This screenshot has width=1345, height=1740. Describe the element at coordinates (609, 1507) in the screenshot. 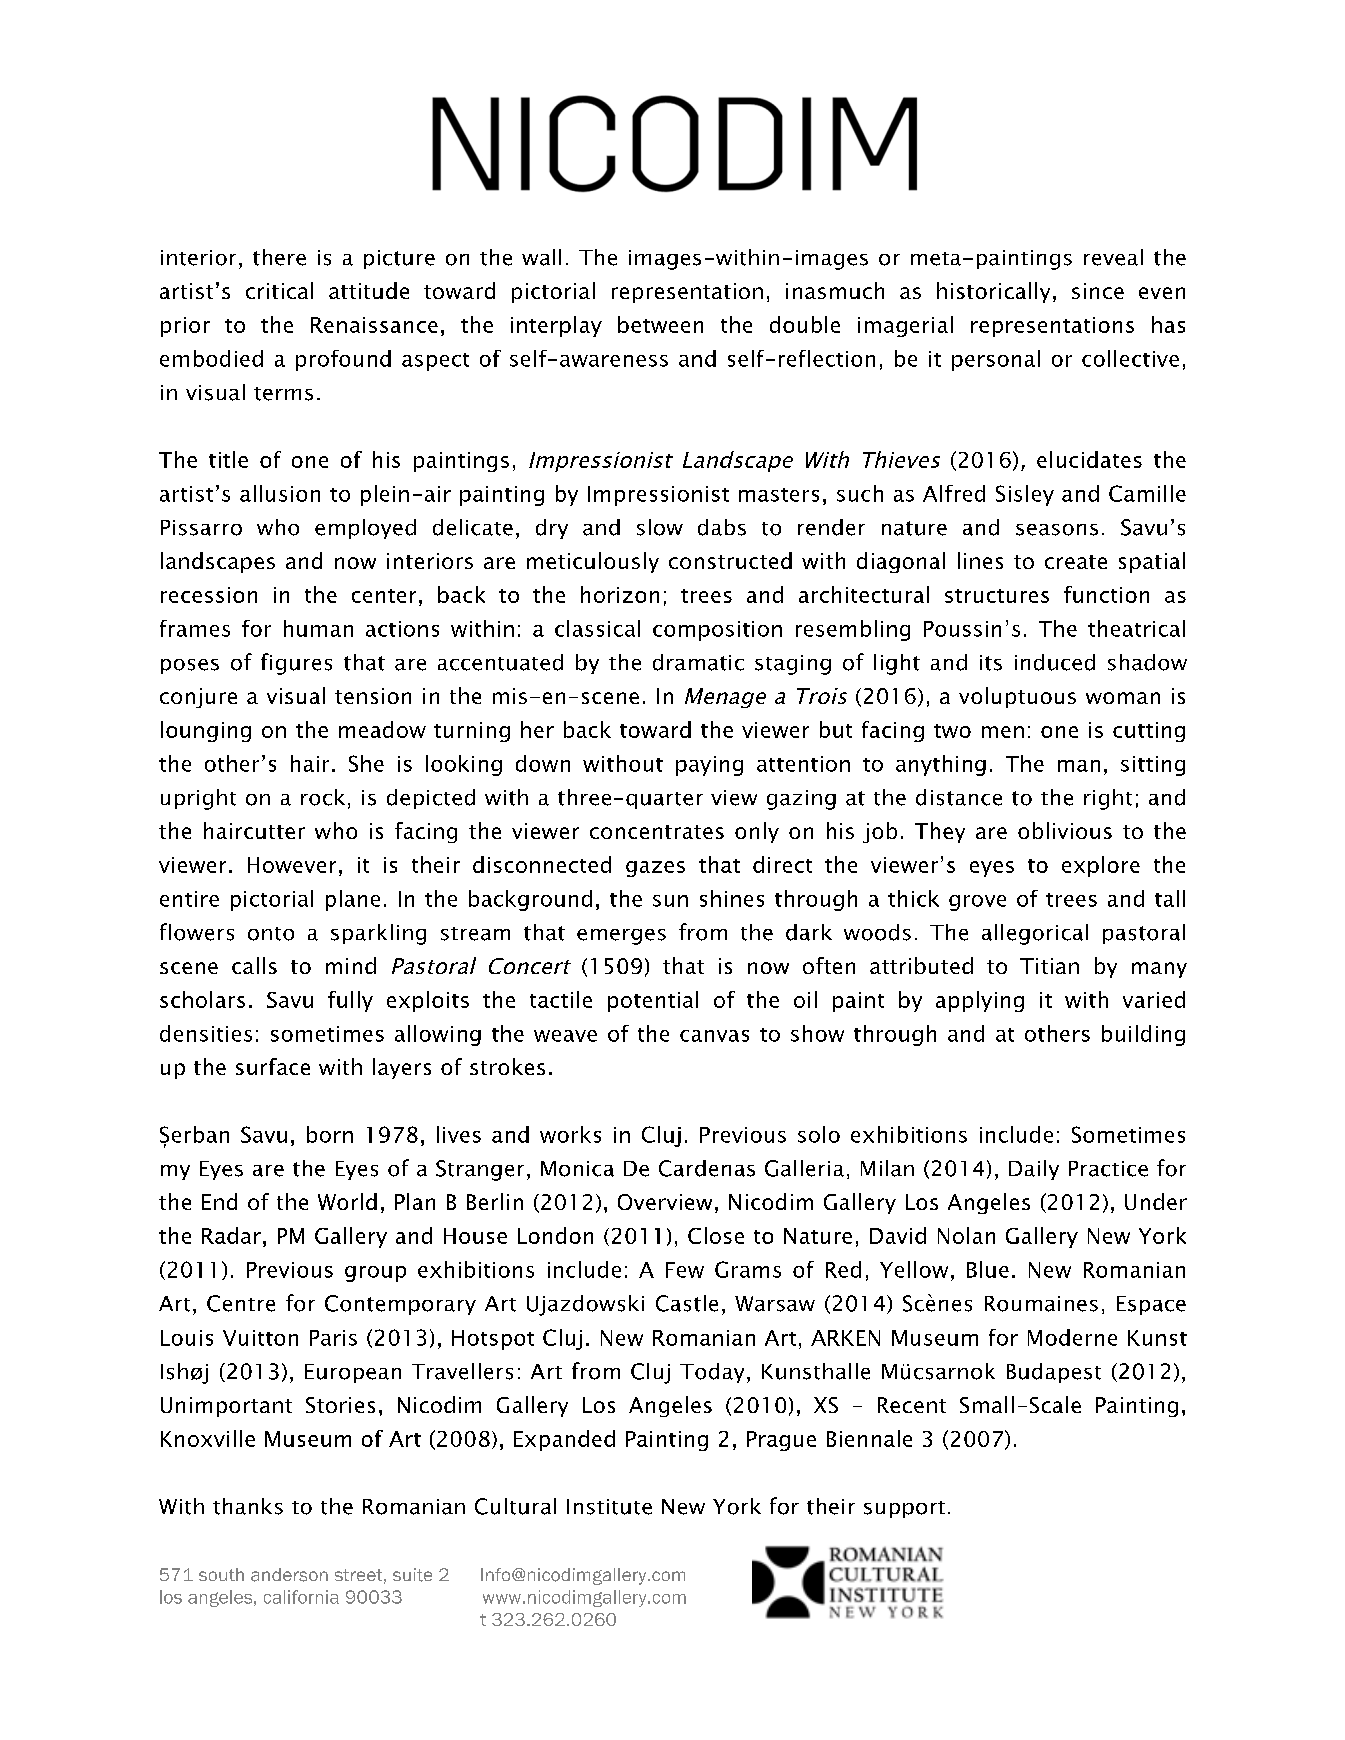

I see `Institute` at that location.
